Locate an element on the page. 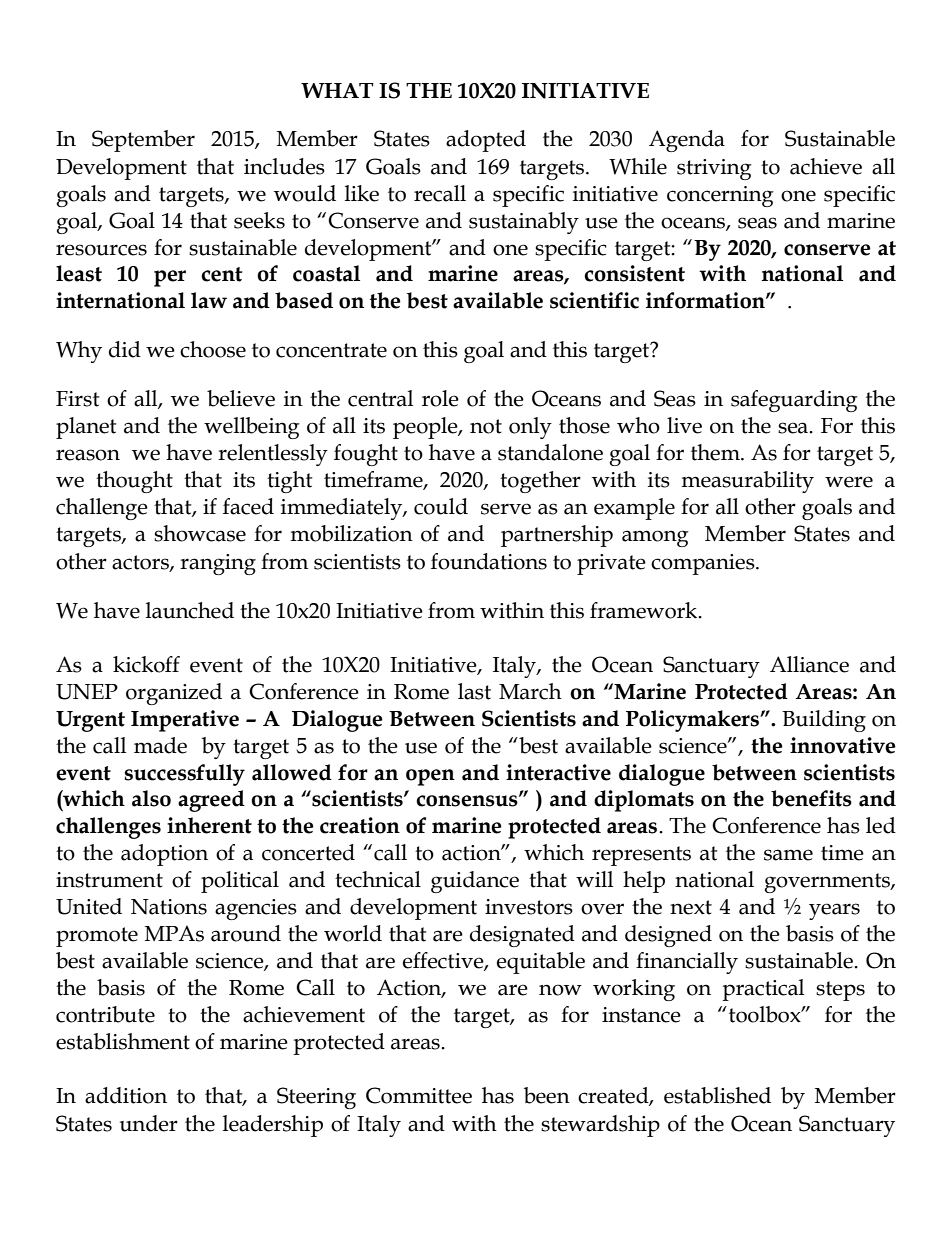 This page has width=952, height=1233. adopted is located at coordinates (486, 141).
